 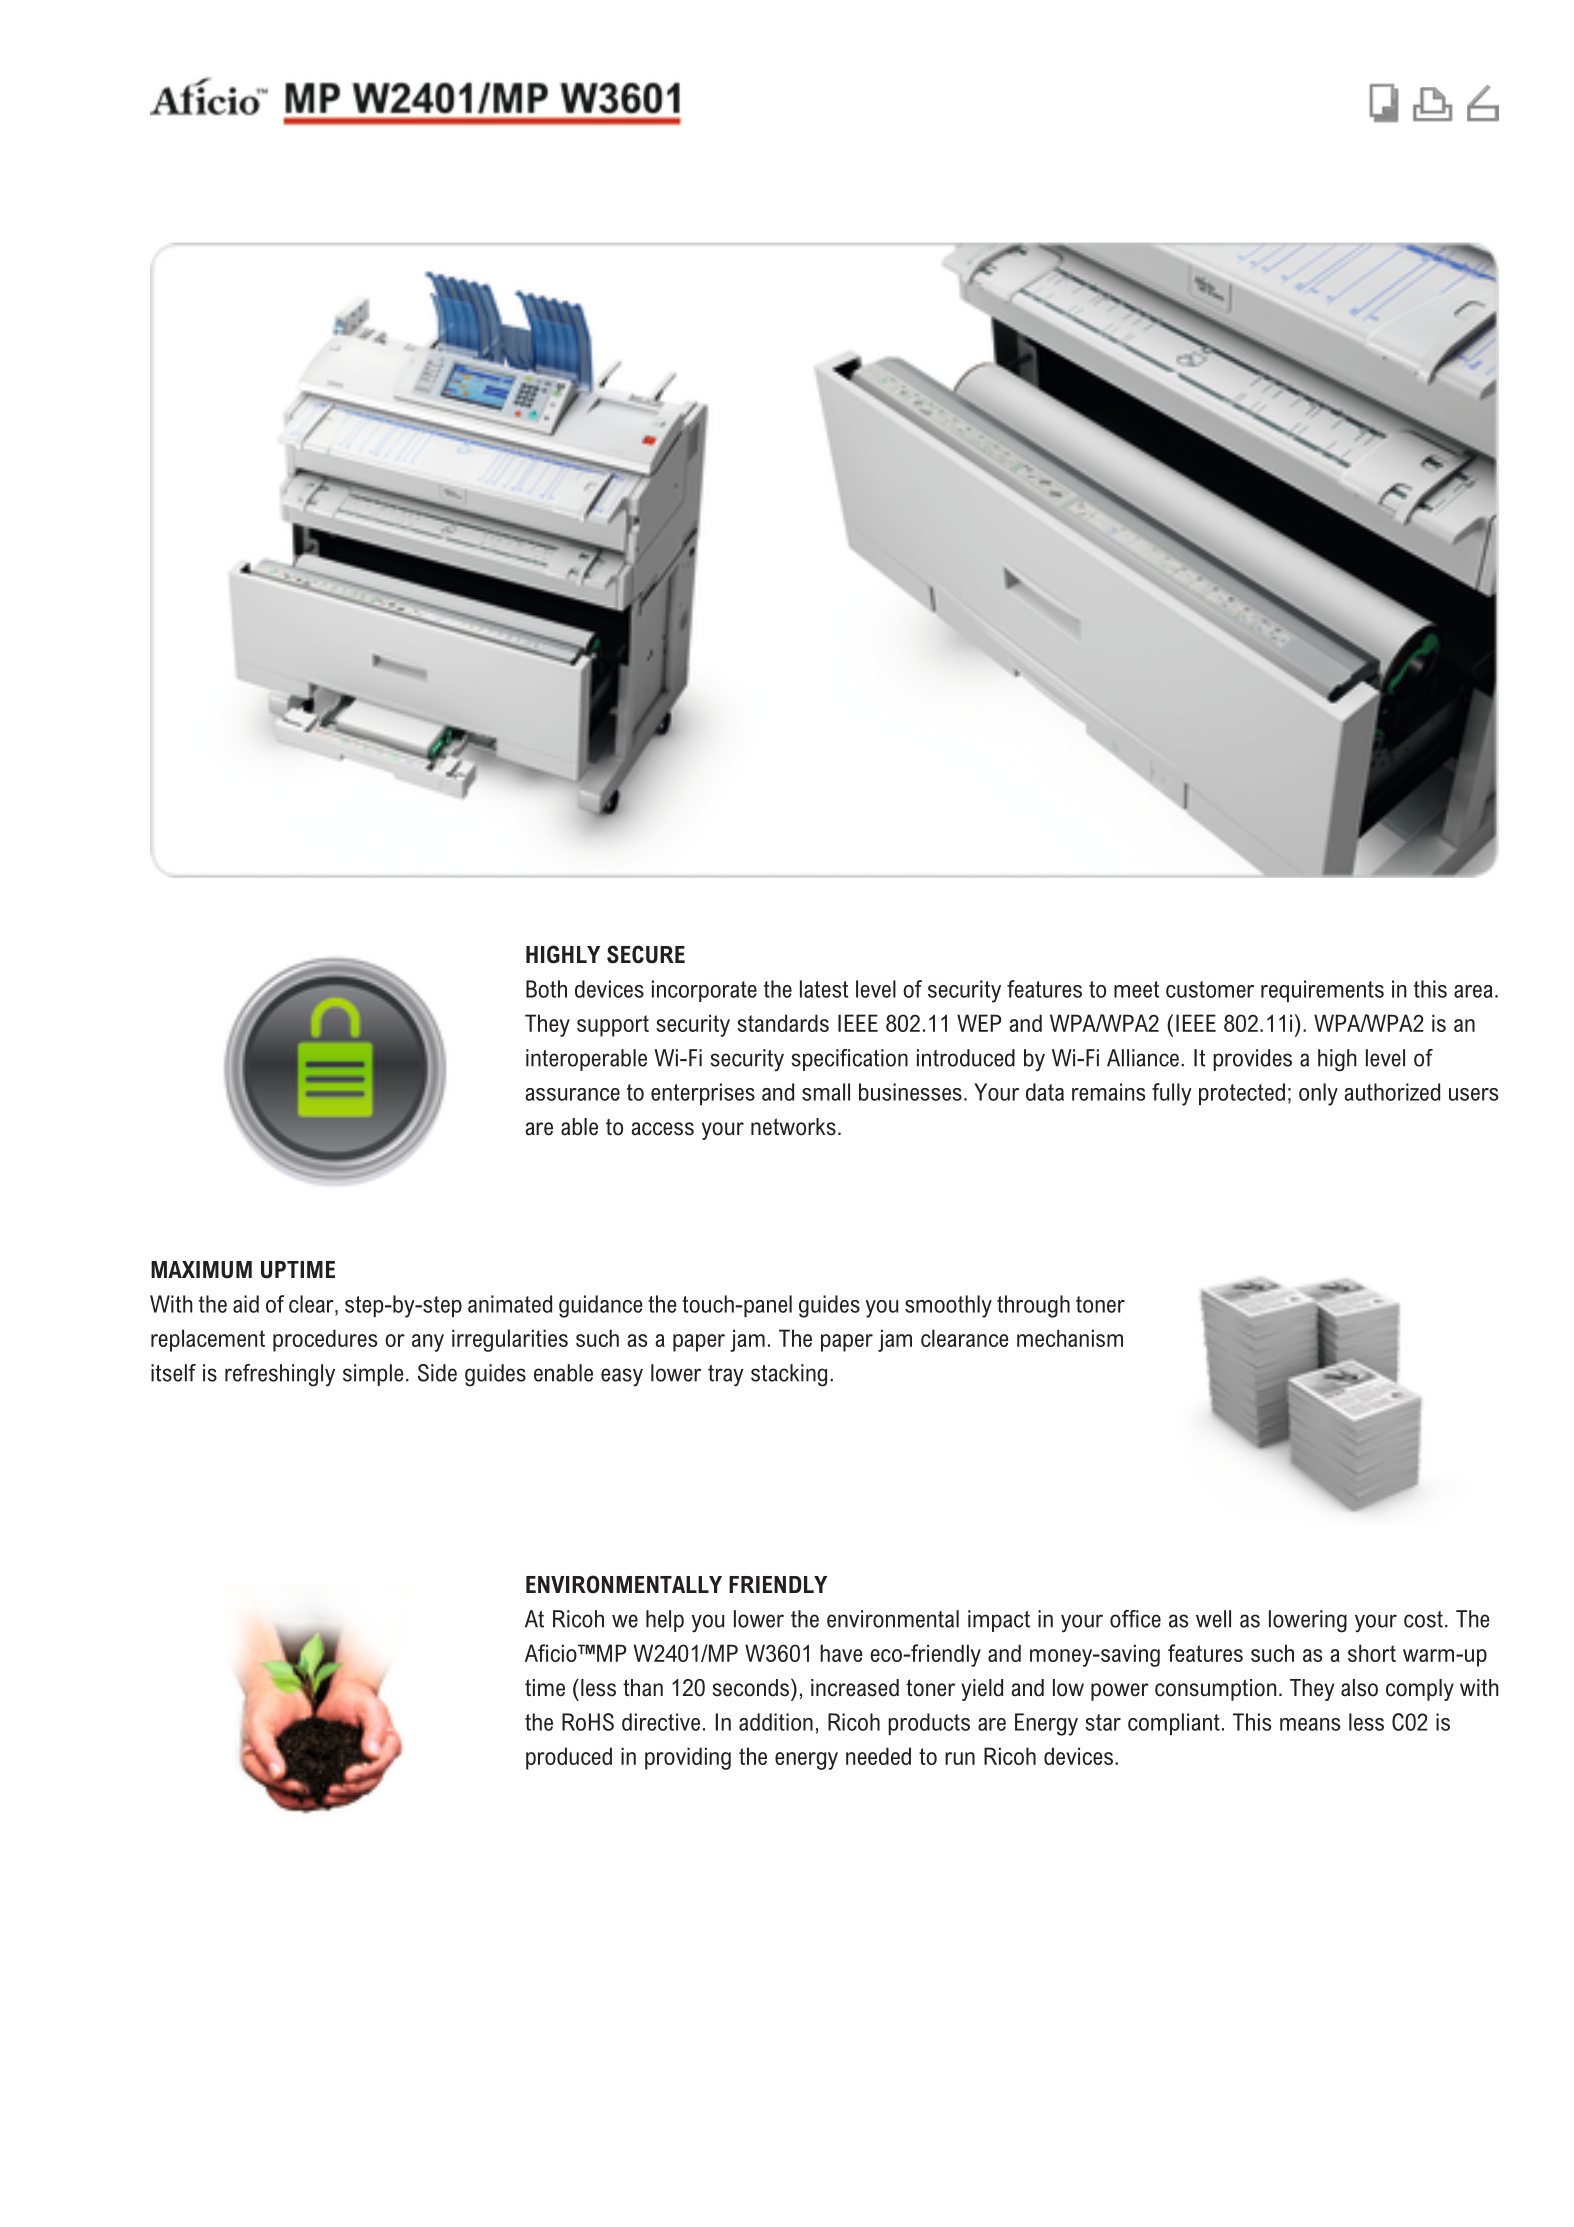 What do you see at coordinates (546, 989) in the screenshot?
I see `Both` at bounding box center [546, 989].
